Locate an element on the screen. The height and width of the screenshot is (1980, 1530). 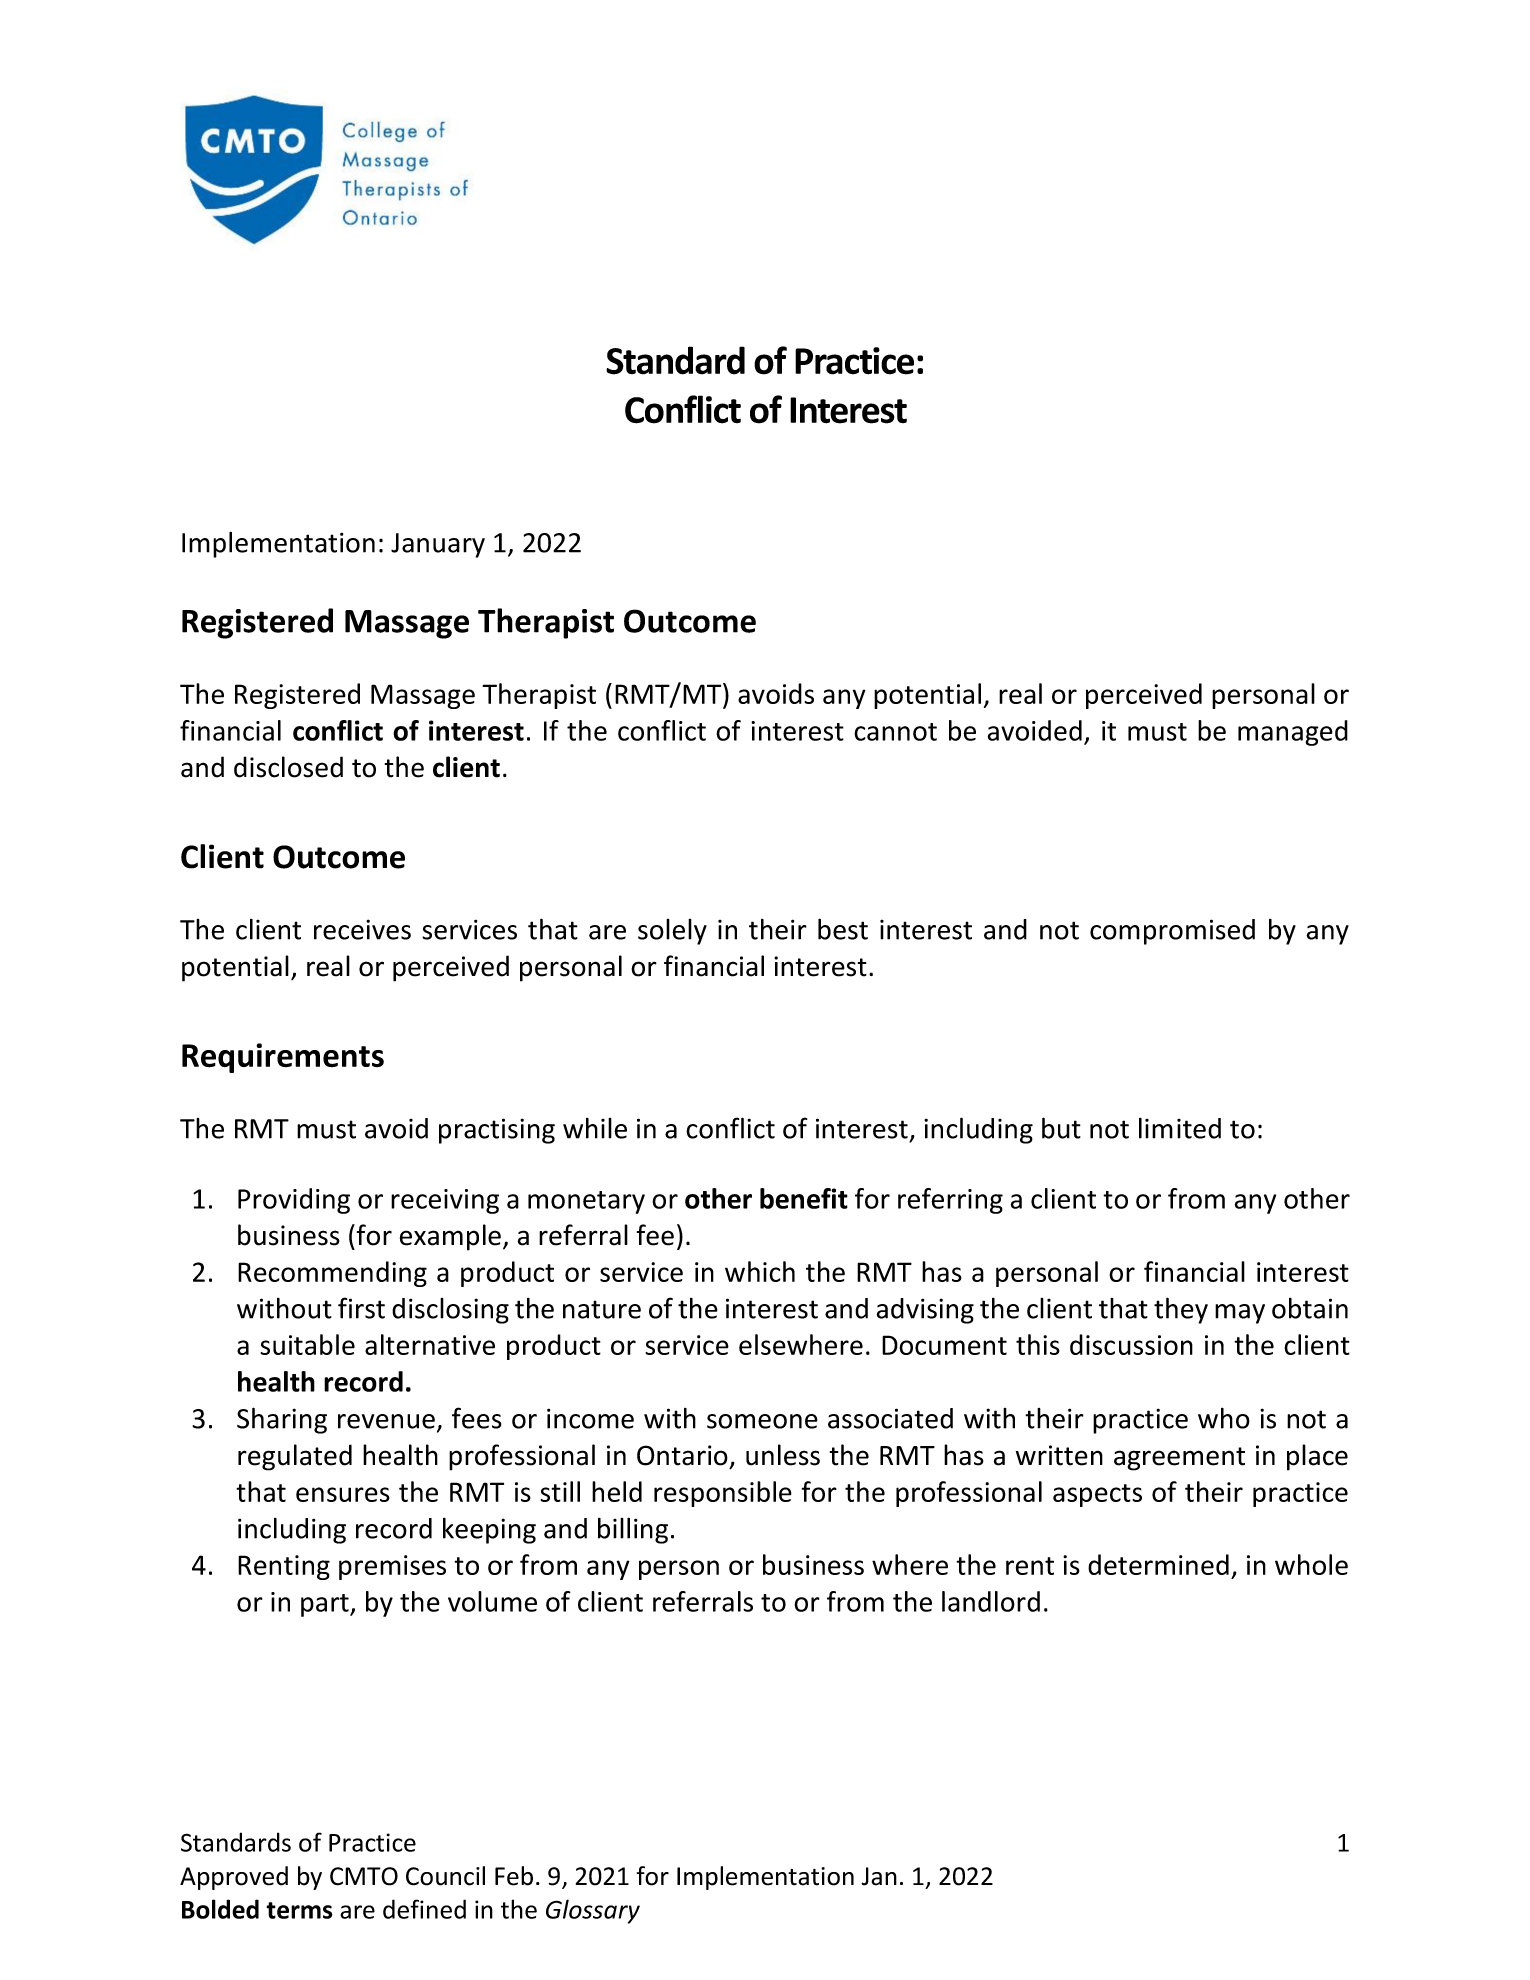
landlord is located at coordinates (991, 1601).
